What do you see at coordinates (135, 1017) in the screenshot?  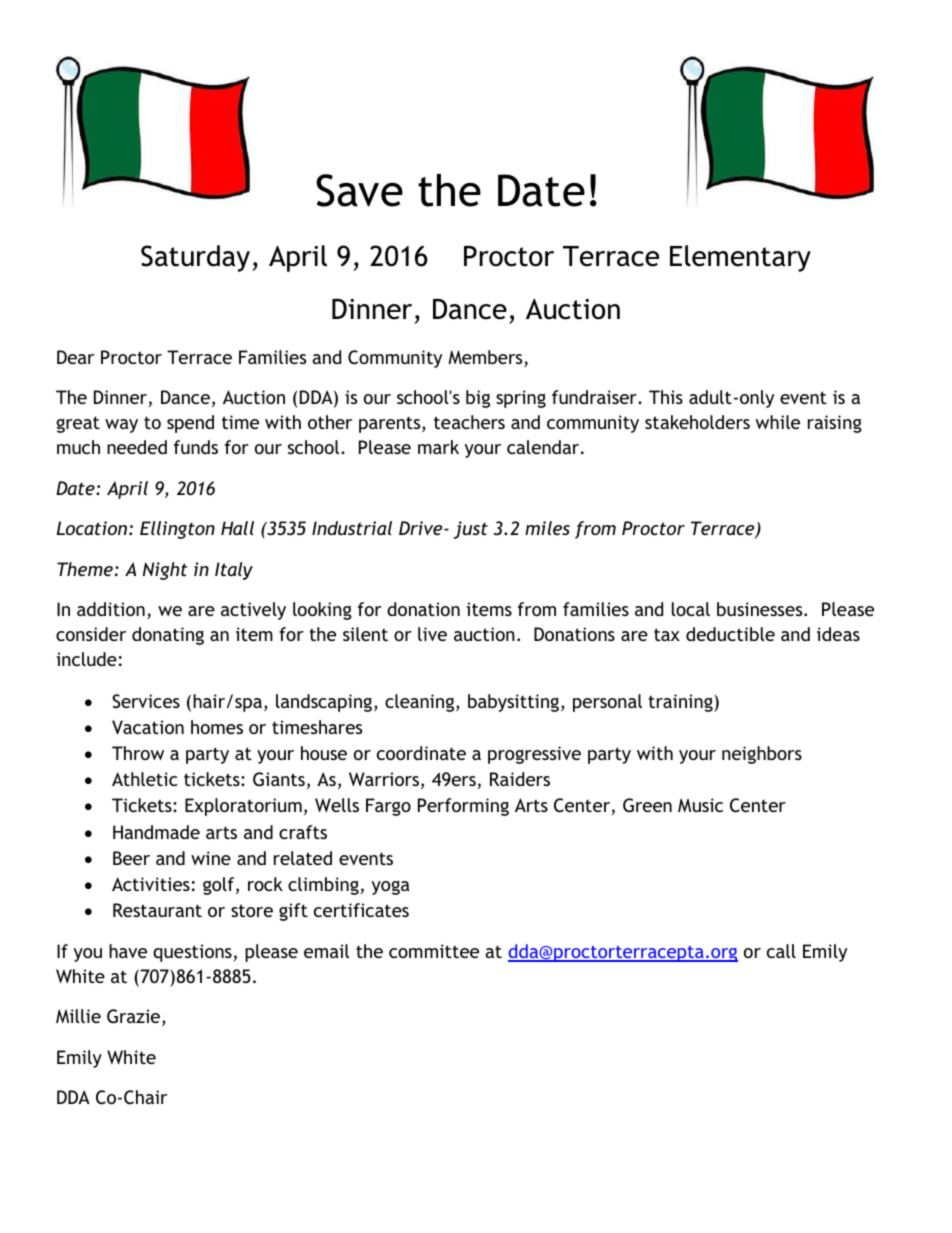 I see `Grazie` at bounding box center [135, 1017].
